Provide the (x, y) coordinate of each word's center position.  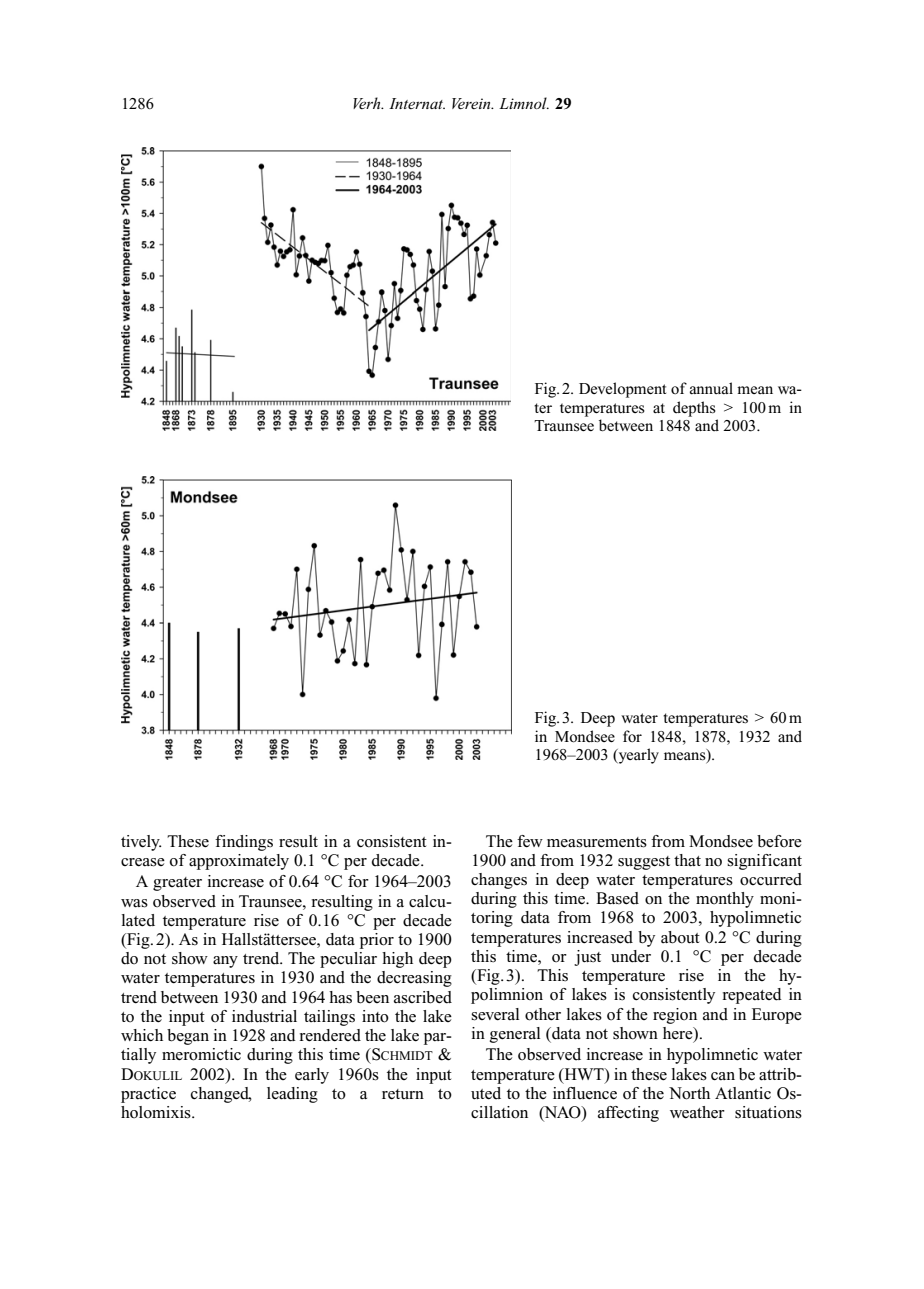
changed (221, 1095)
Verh (368, 103)
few (530, 841)
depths (694, 409)
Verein (472, 103)
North (689, 1093)
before (779, 841)
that (687, 860)
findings (244, 843)
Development (622, 390)
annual (711, 388)
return (403, 1094)
